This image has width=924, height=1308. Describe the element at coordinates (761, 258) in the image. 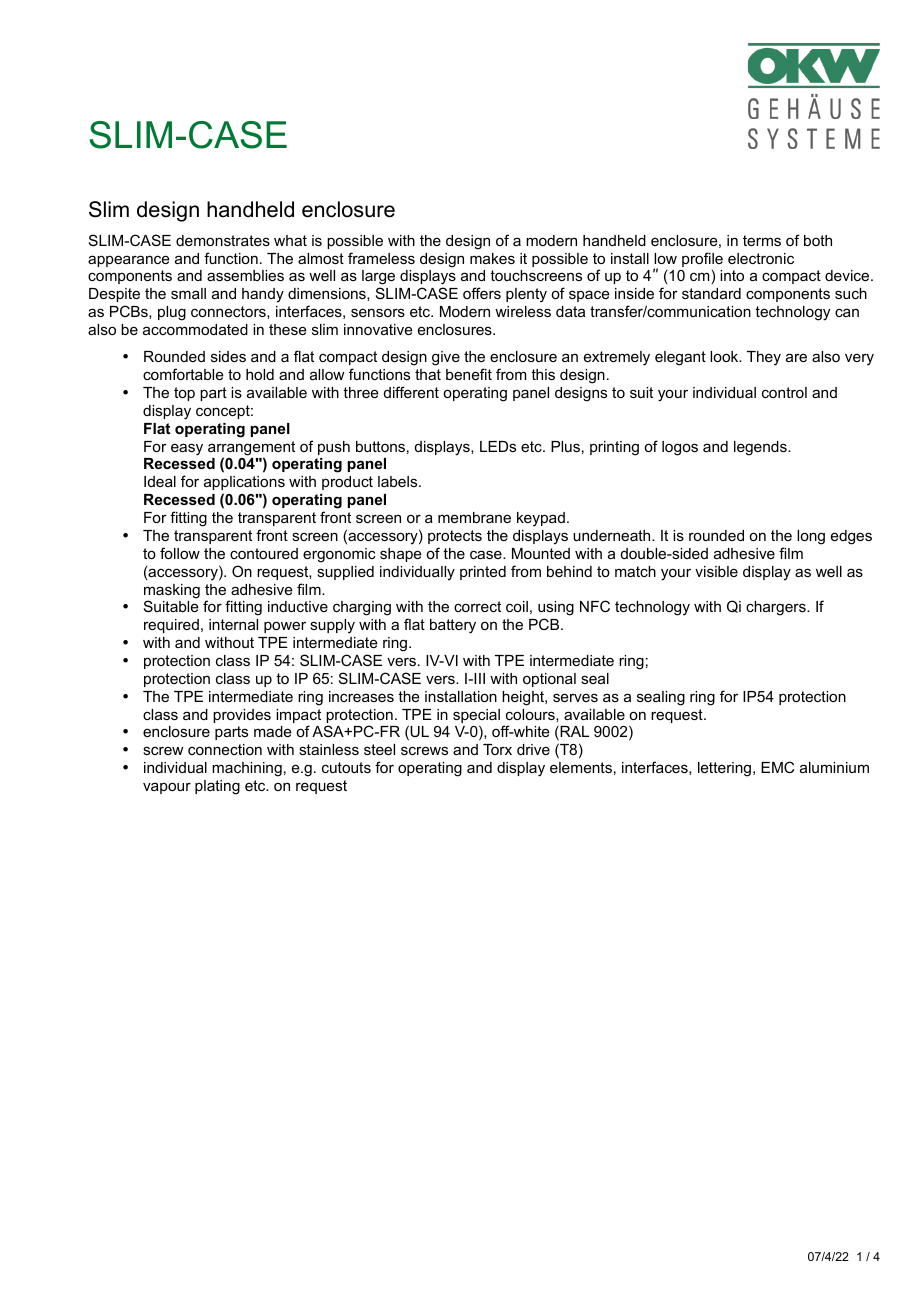

I see `electronic` at that location.
